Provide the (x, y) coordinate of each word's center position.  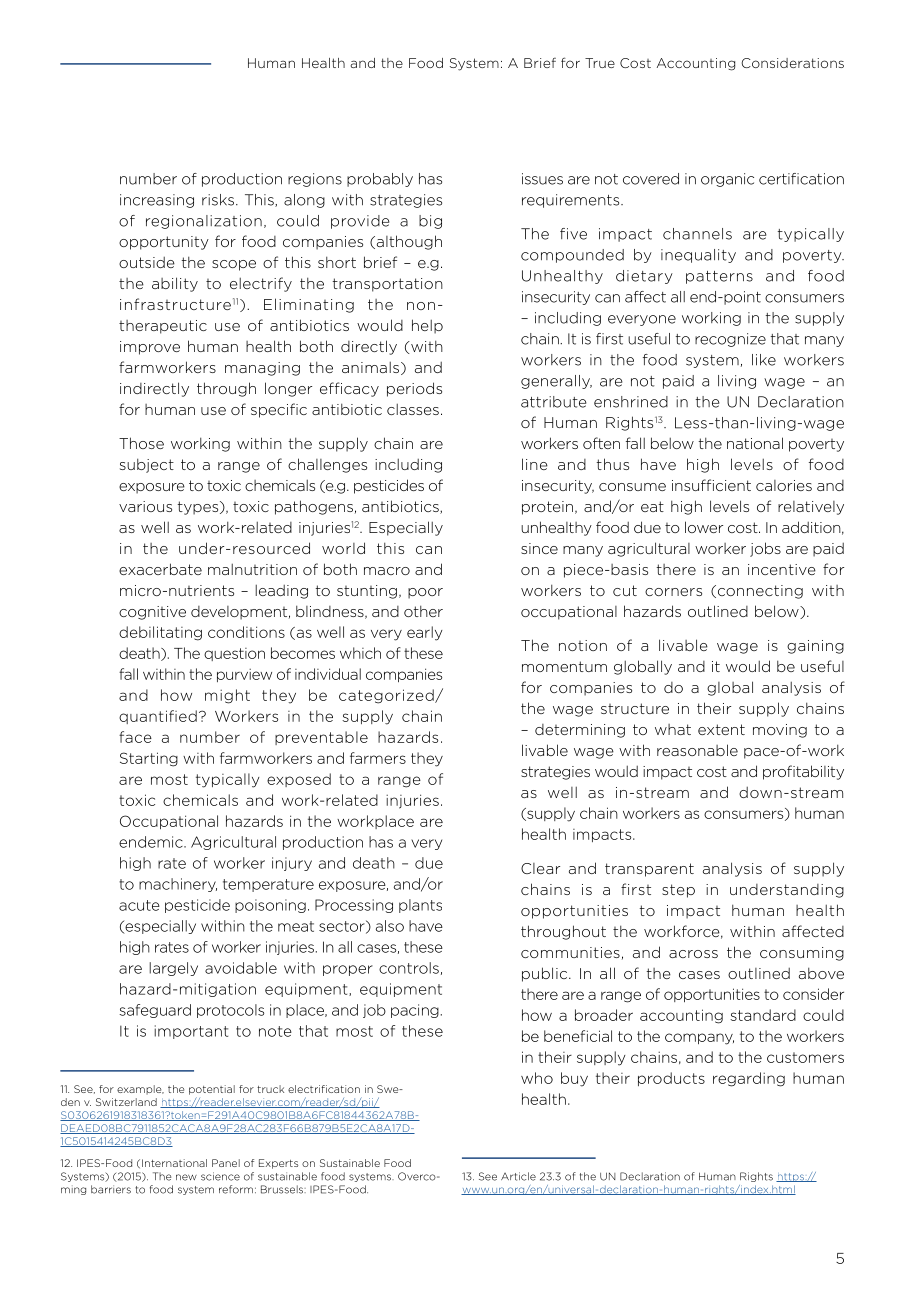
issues (542, 179)
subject (147, 465)
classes (413, 409)
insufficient (711, 485)
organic (727, 180)
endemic (152, 842)
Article (518, 1176)
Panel (226, 1163)
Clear (540, 868)
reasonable (697, 750)
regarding (749, 1079)
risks (218, 200)
